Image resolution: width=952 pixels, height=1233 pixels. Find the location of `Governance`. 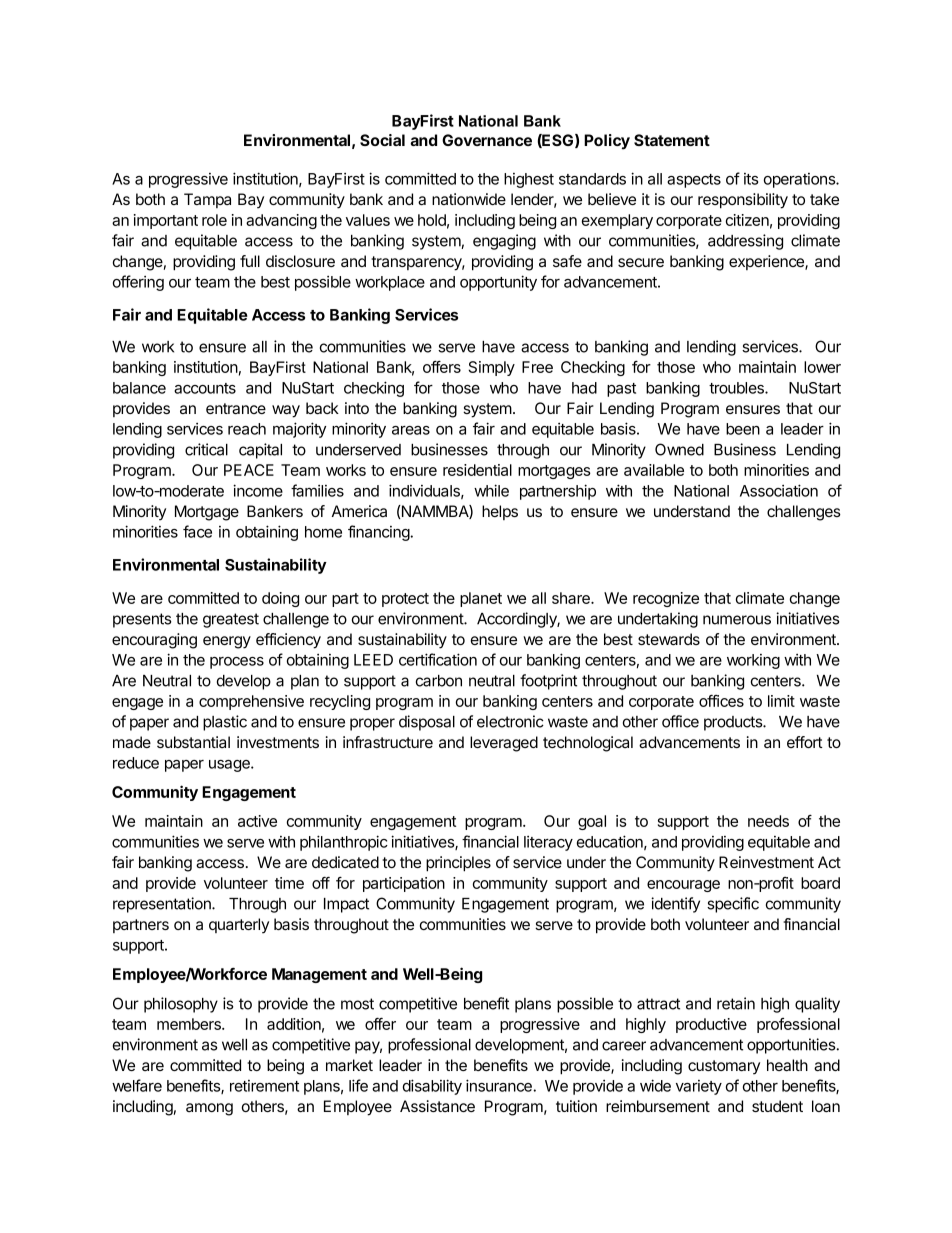

Governance is located at coordinates (487, 140).
